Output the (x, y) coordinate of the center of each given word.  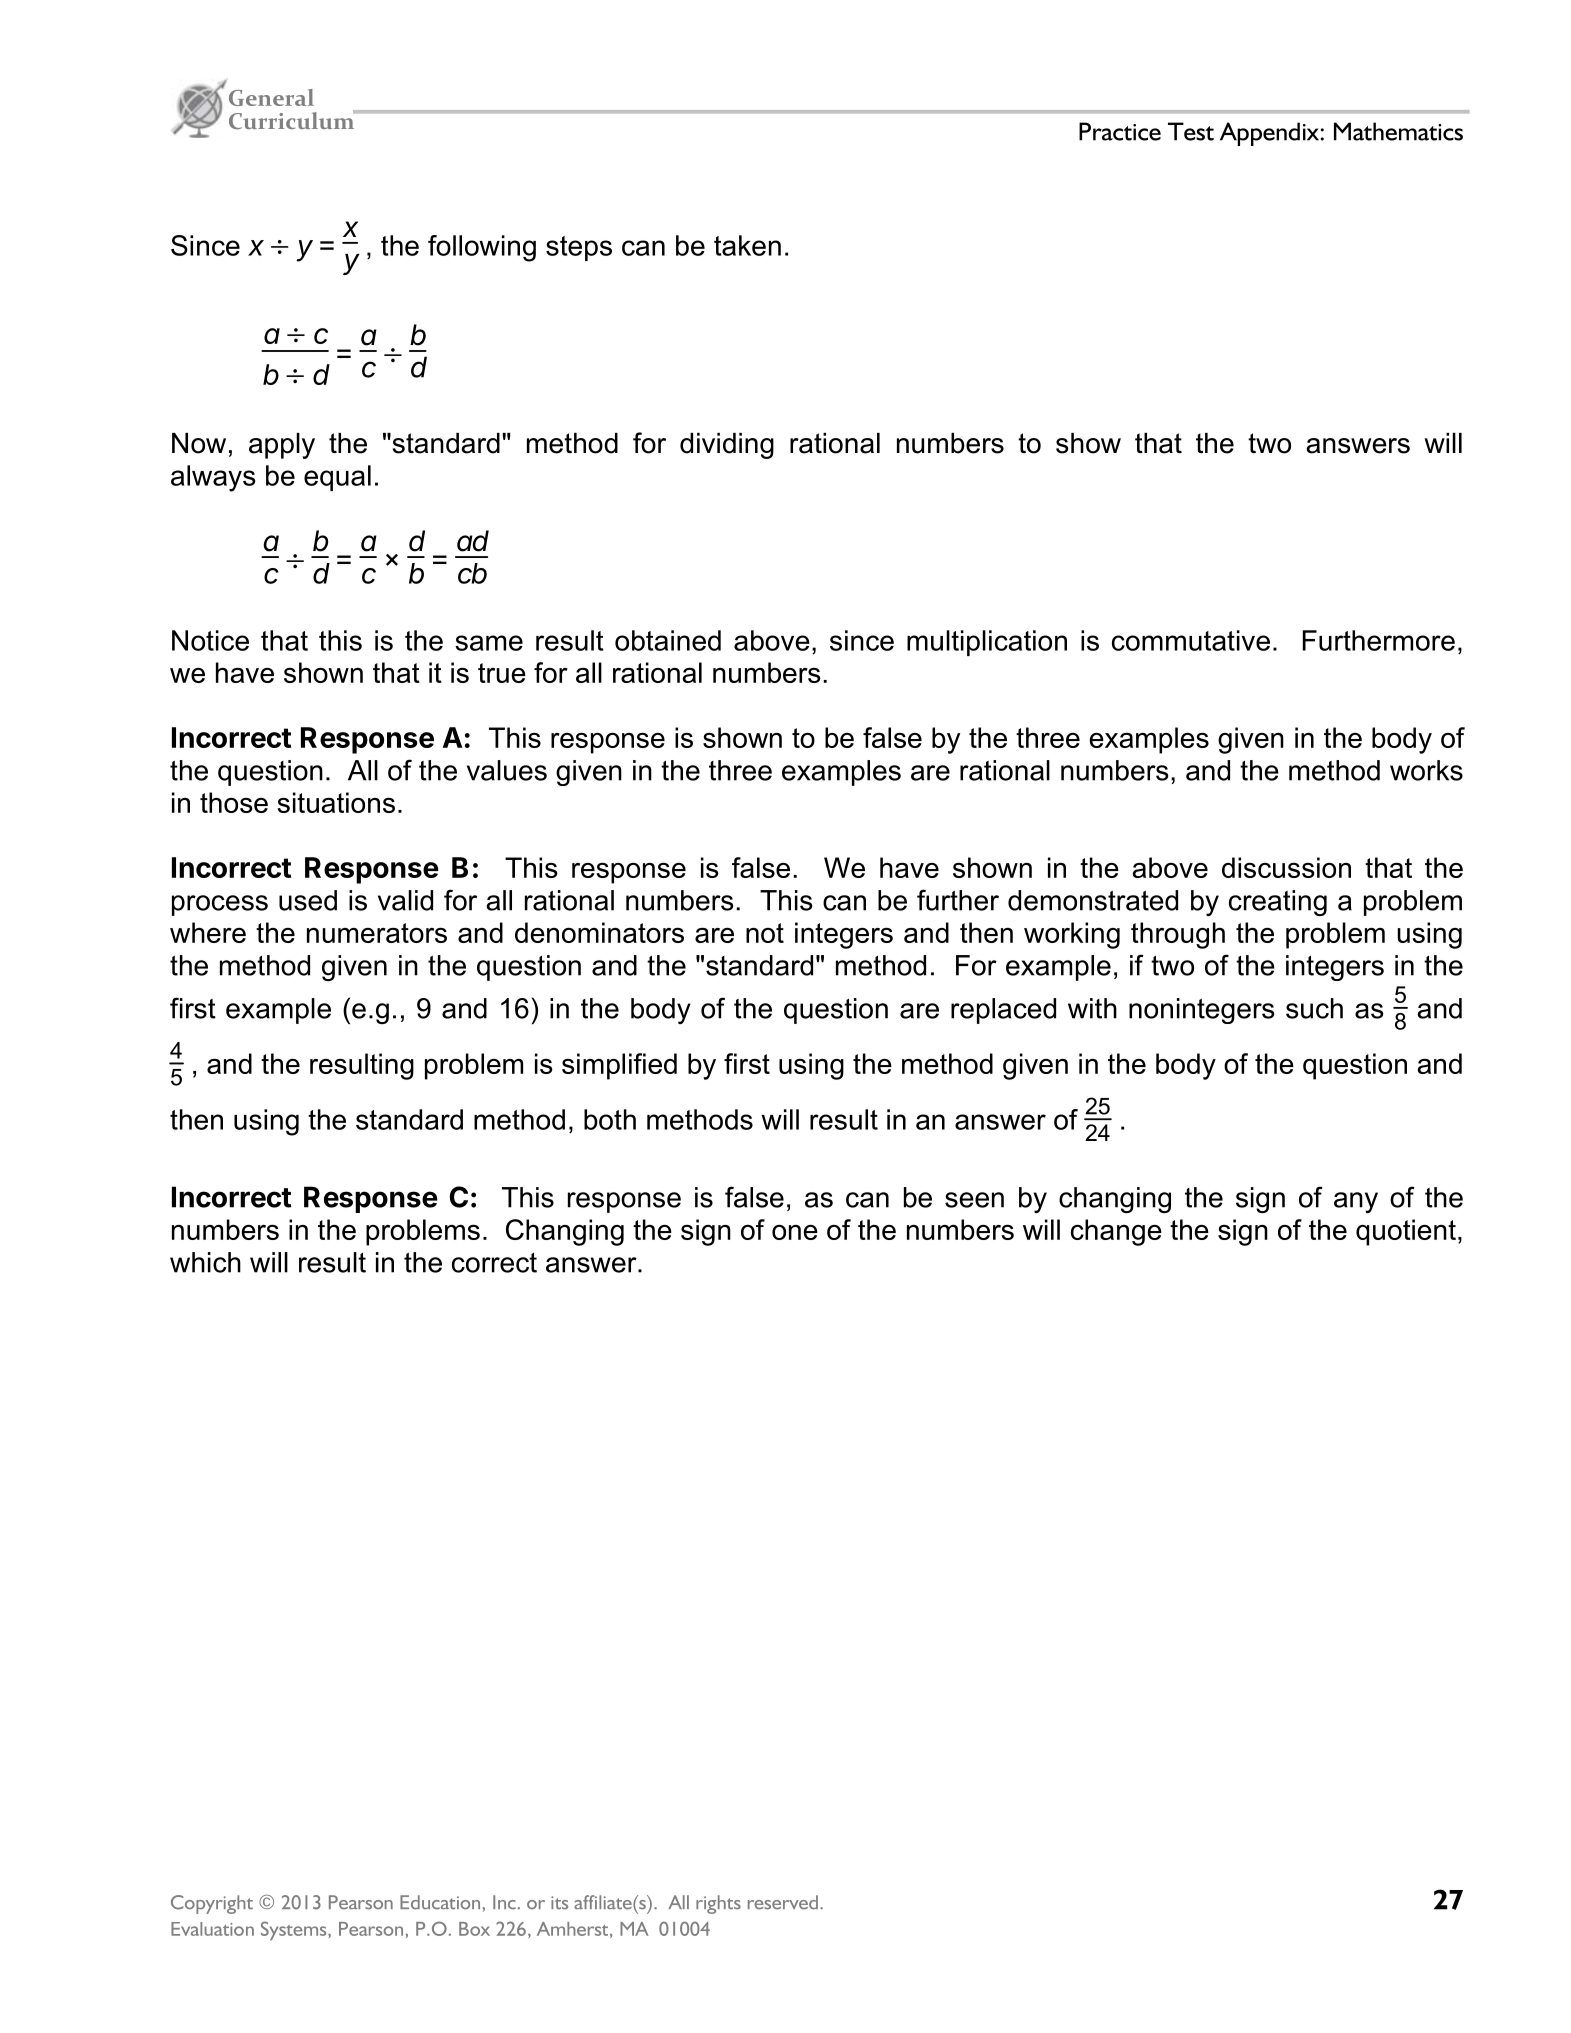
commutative (1191, 640)
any (1356, 1202)
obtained (668, 640)
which (205, 1262)
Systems (295, 1931)
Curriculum (293, 119)
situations (336, 802)
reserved (783, 1902)
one (795, 1232)
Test (1191, 131)
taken (747, 245)
